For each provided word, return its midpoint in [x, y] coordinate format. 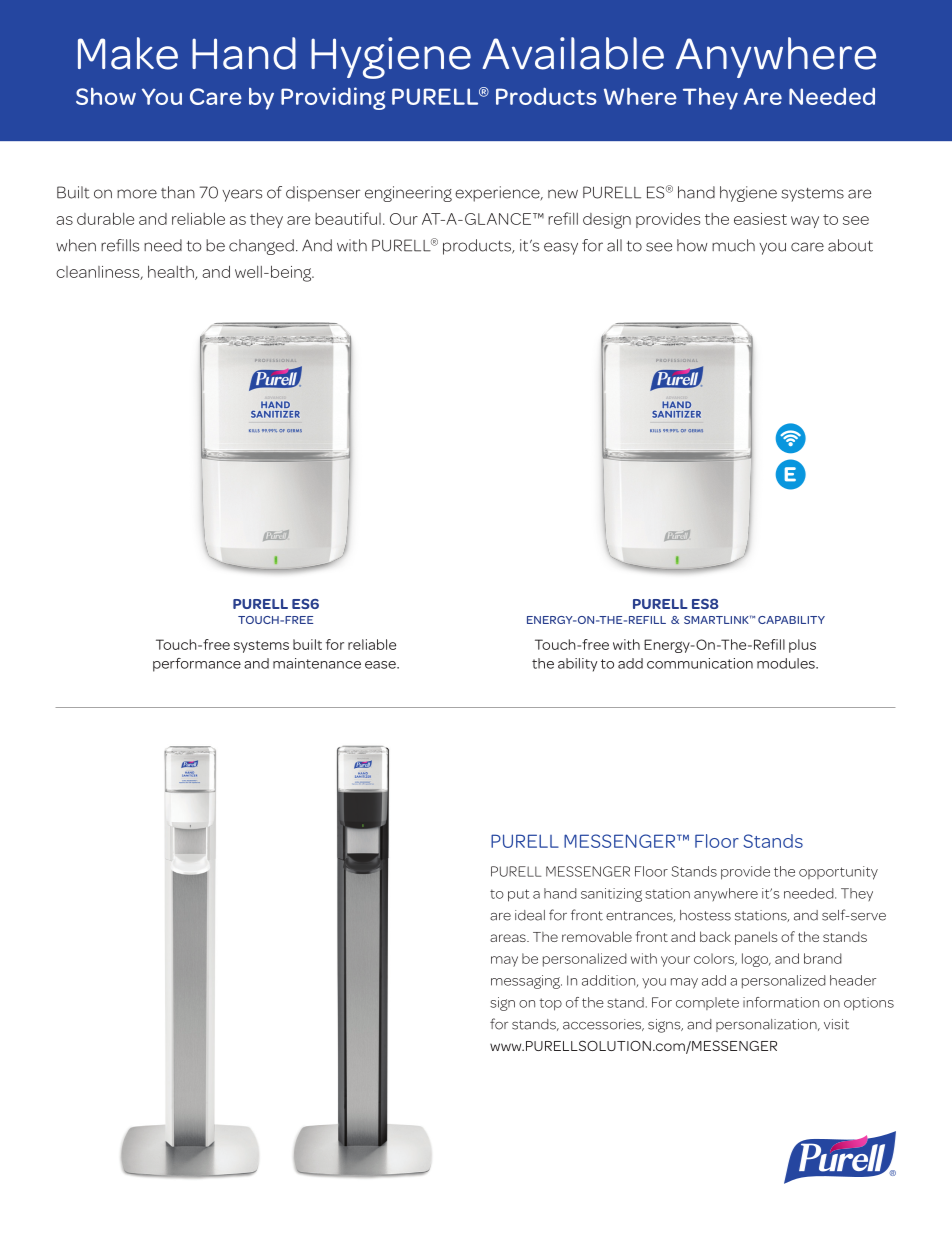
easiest [760, 219]
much [733, 245]
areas [509, 938]
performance [197, 665]
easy [561, 248]
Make [128, 53]
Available [573, 53]
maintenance [317, 663]
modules [787, 663]
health [172, 272]
